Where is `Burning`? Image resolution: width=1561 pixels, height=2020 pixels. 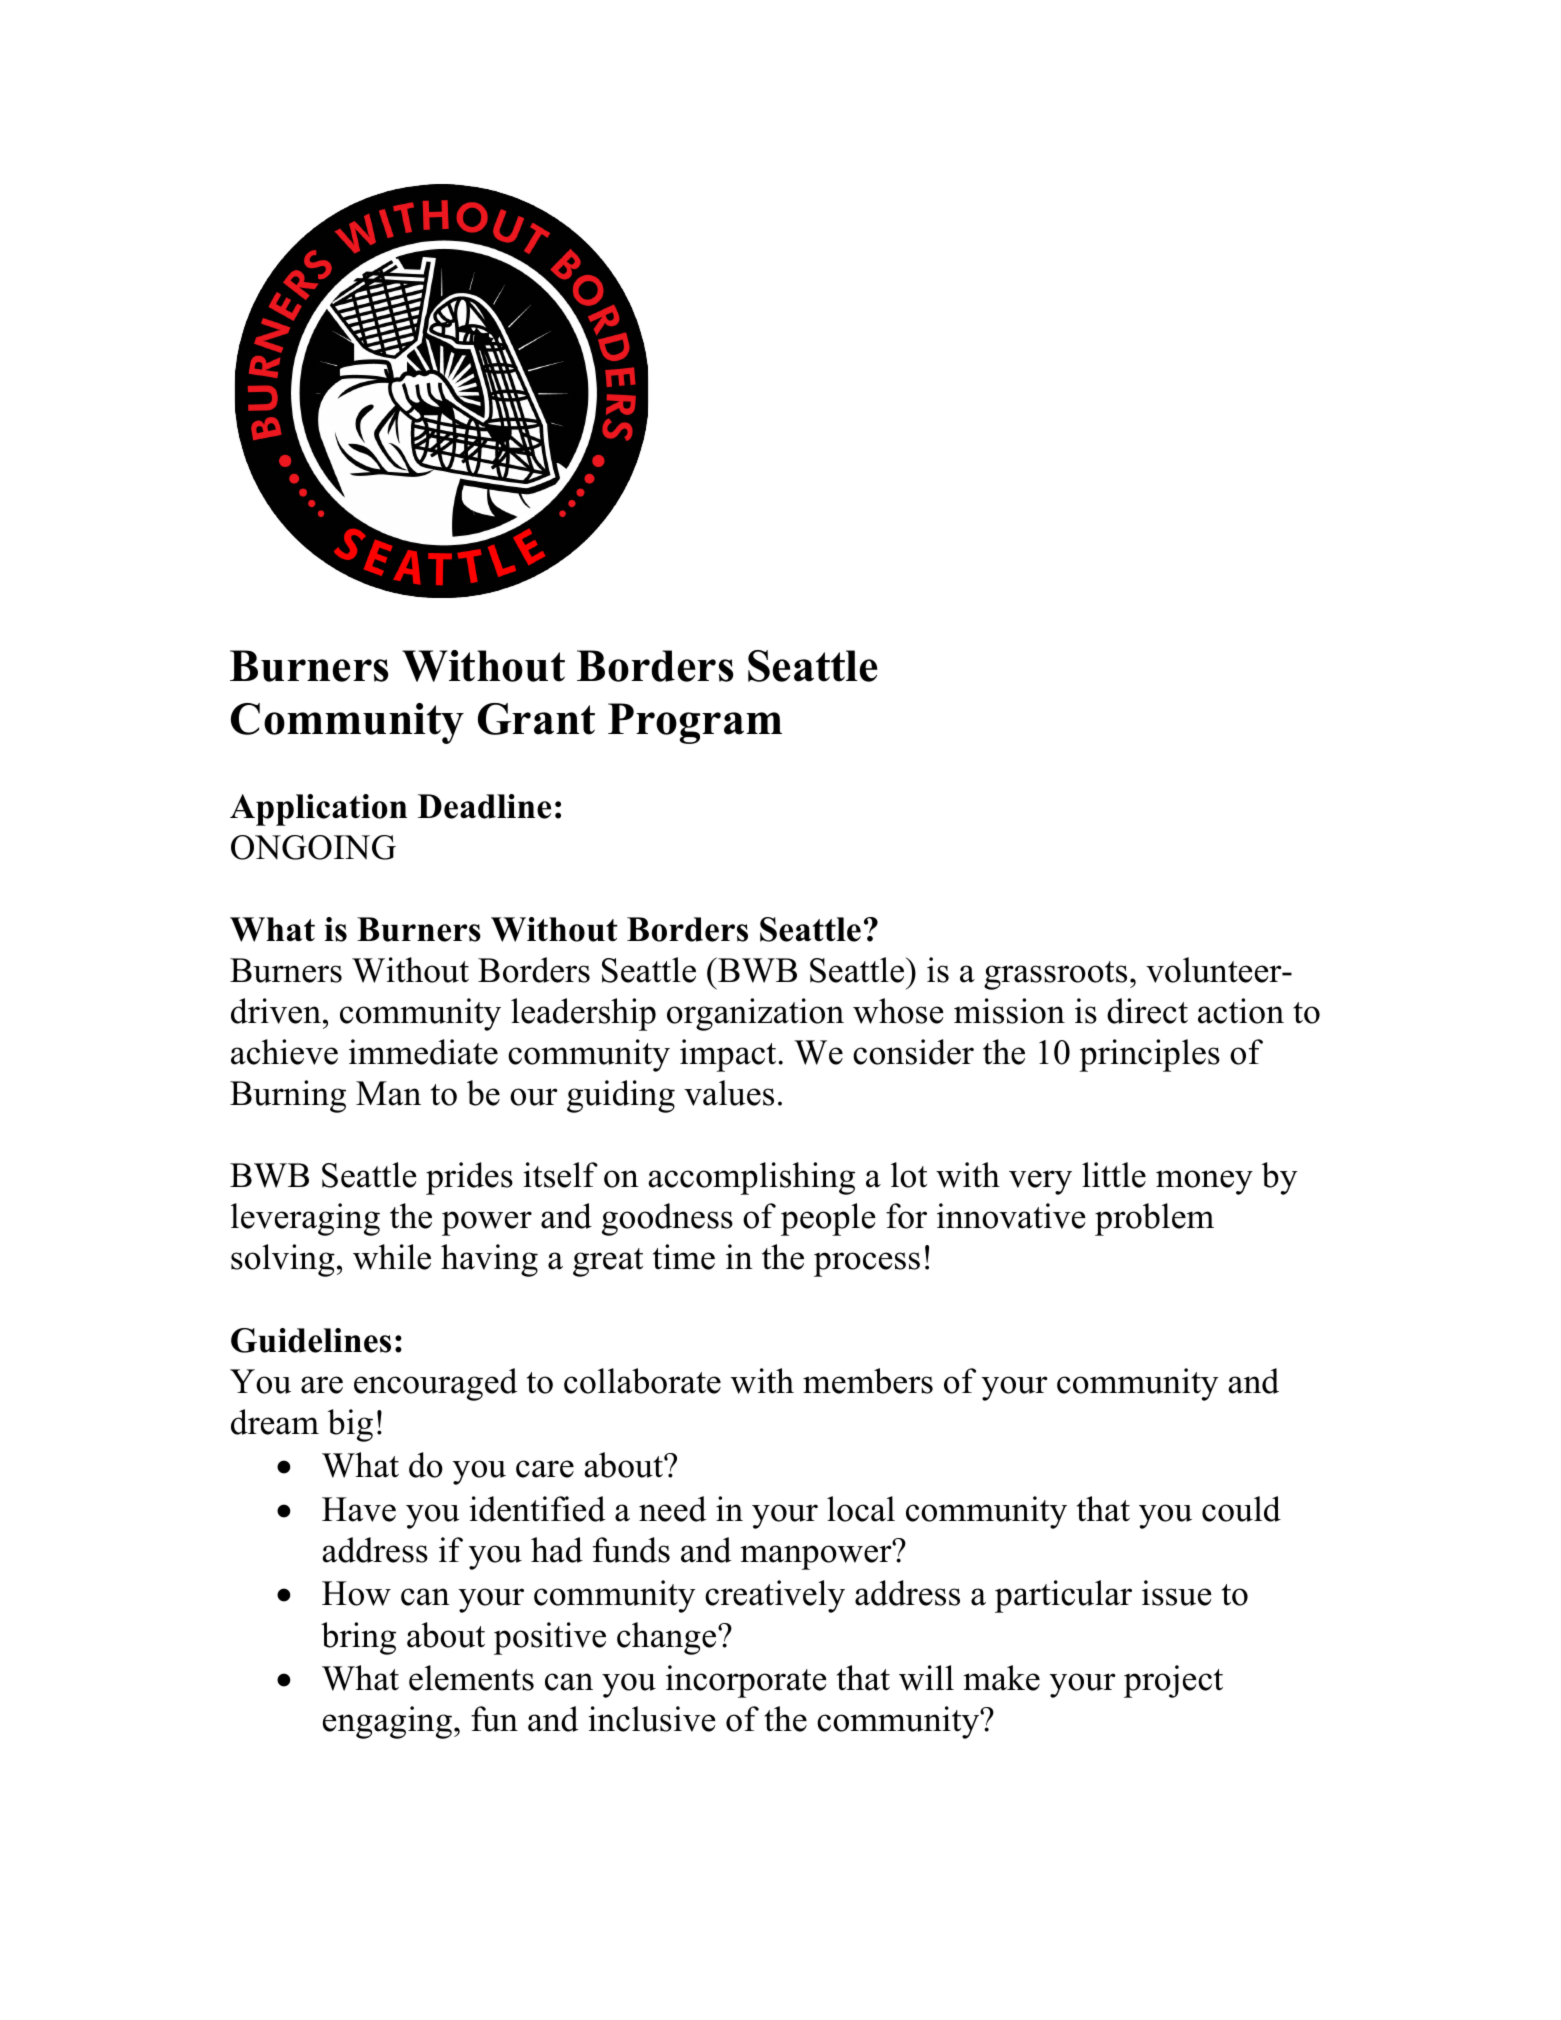
Burning is located at coordinates (288, 1096).
